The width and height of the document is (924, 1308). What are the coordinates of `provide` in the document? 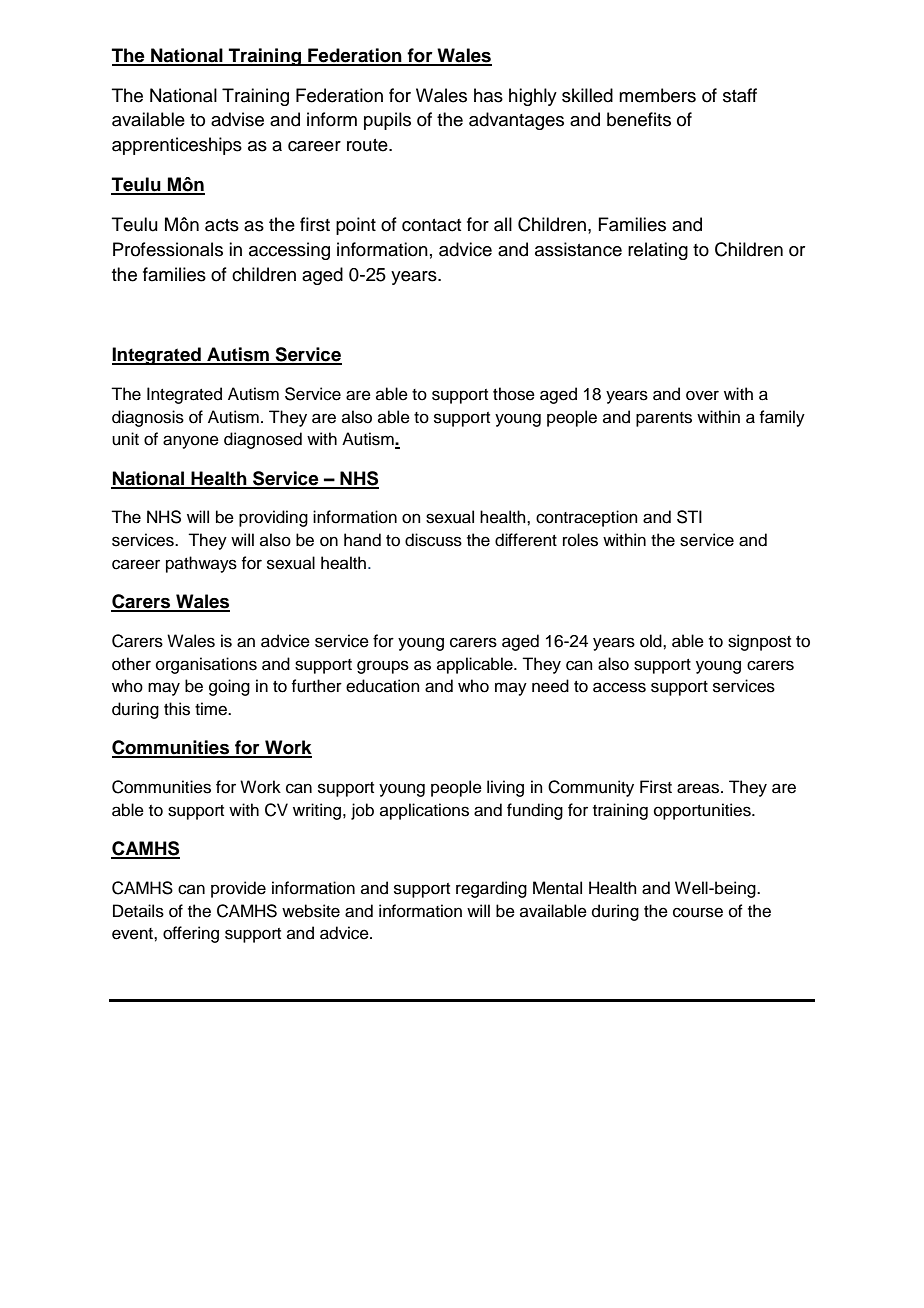 It's located at (238, 889).
